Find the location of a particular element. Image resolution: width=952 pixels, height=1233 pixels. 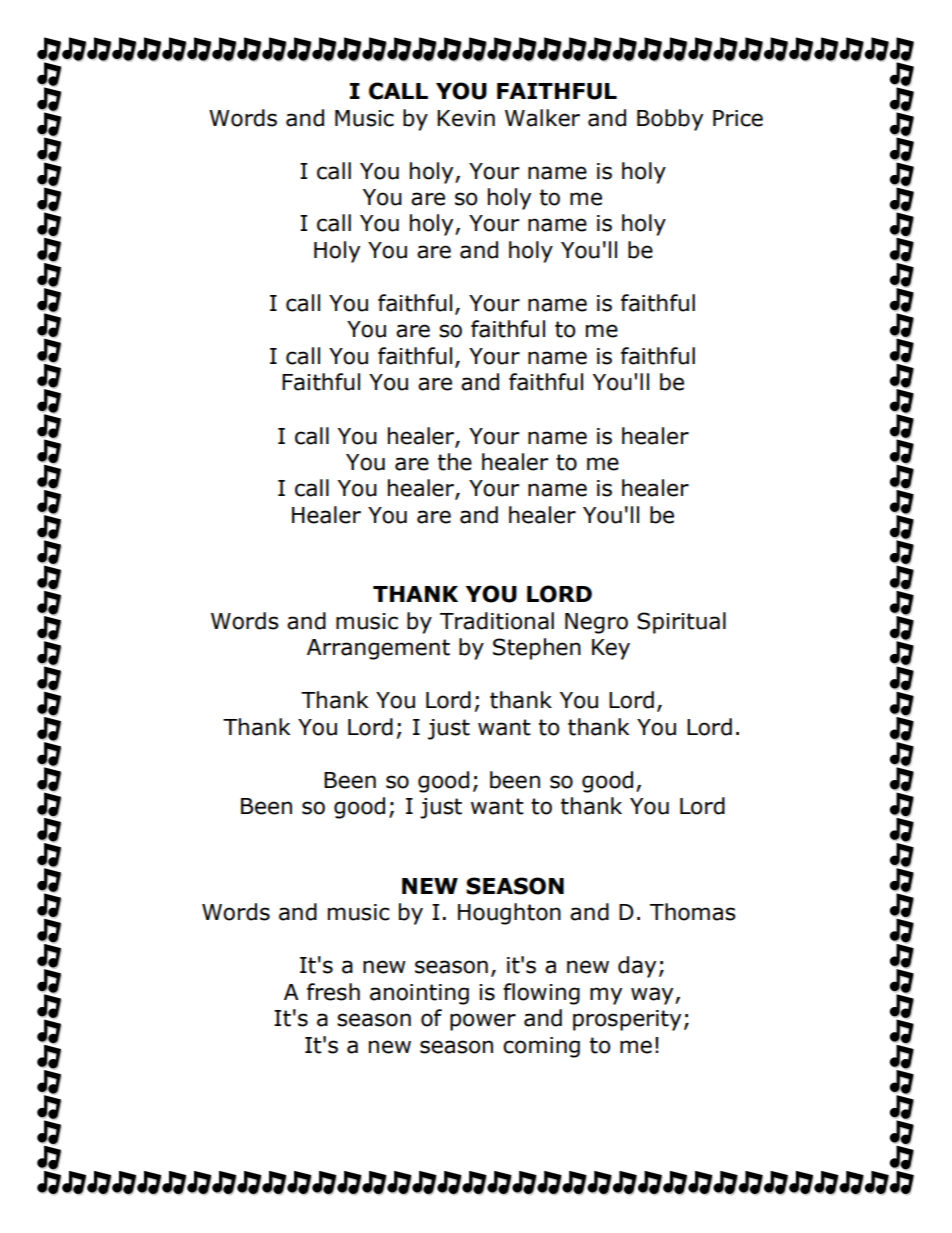

anointing is located at coordinates (419, 994).
